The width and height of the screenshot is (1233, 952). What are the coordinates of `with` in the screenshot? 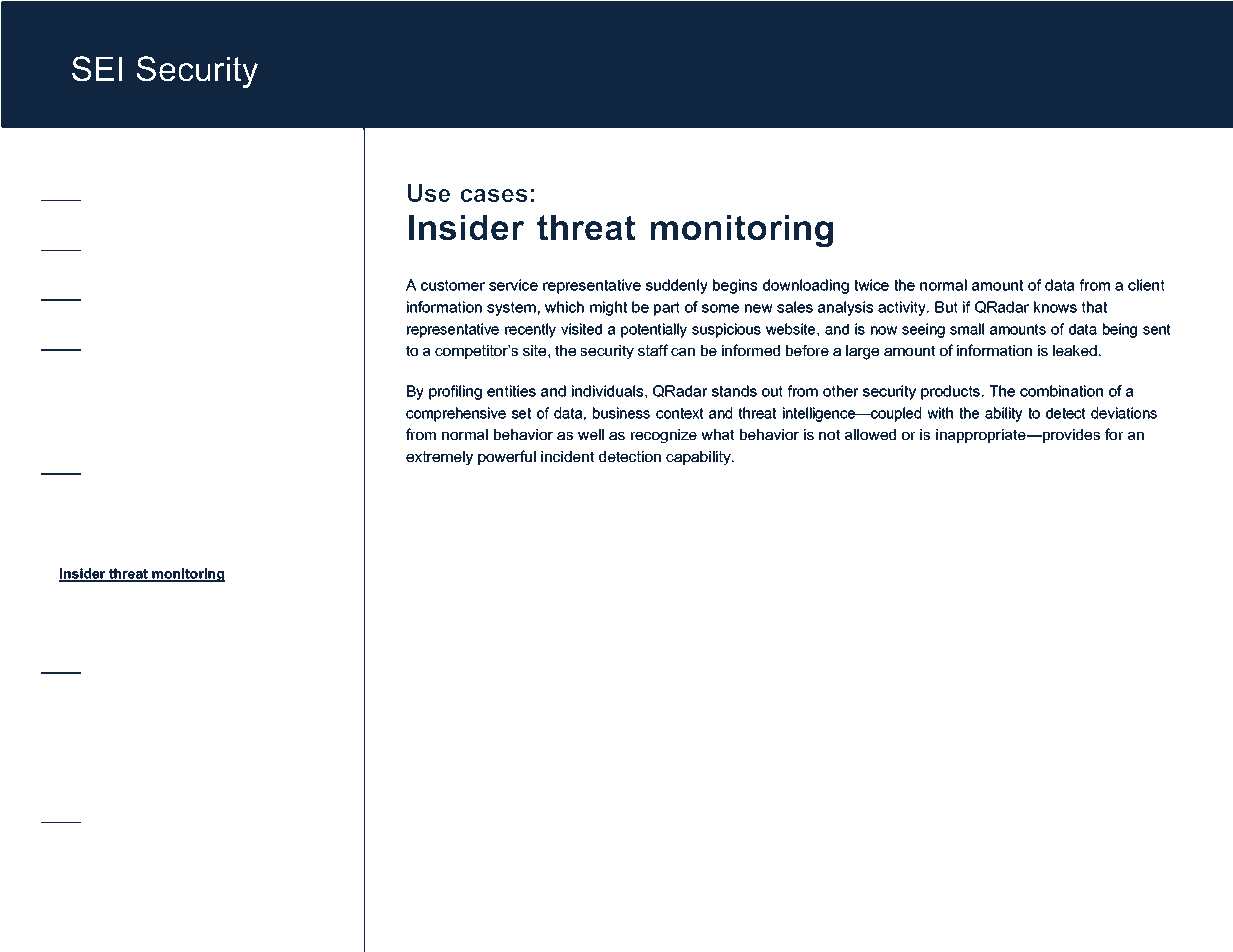 It's located at (940, 413).
